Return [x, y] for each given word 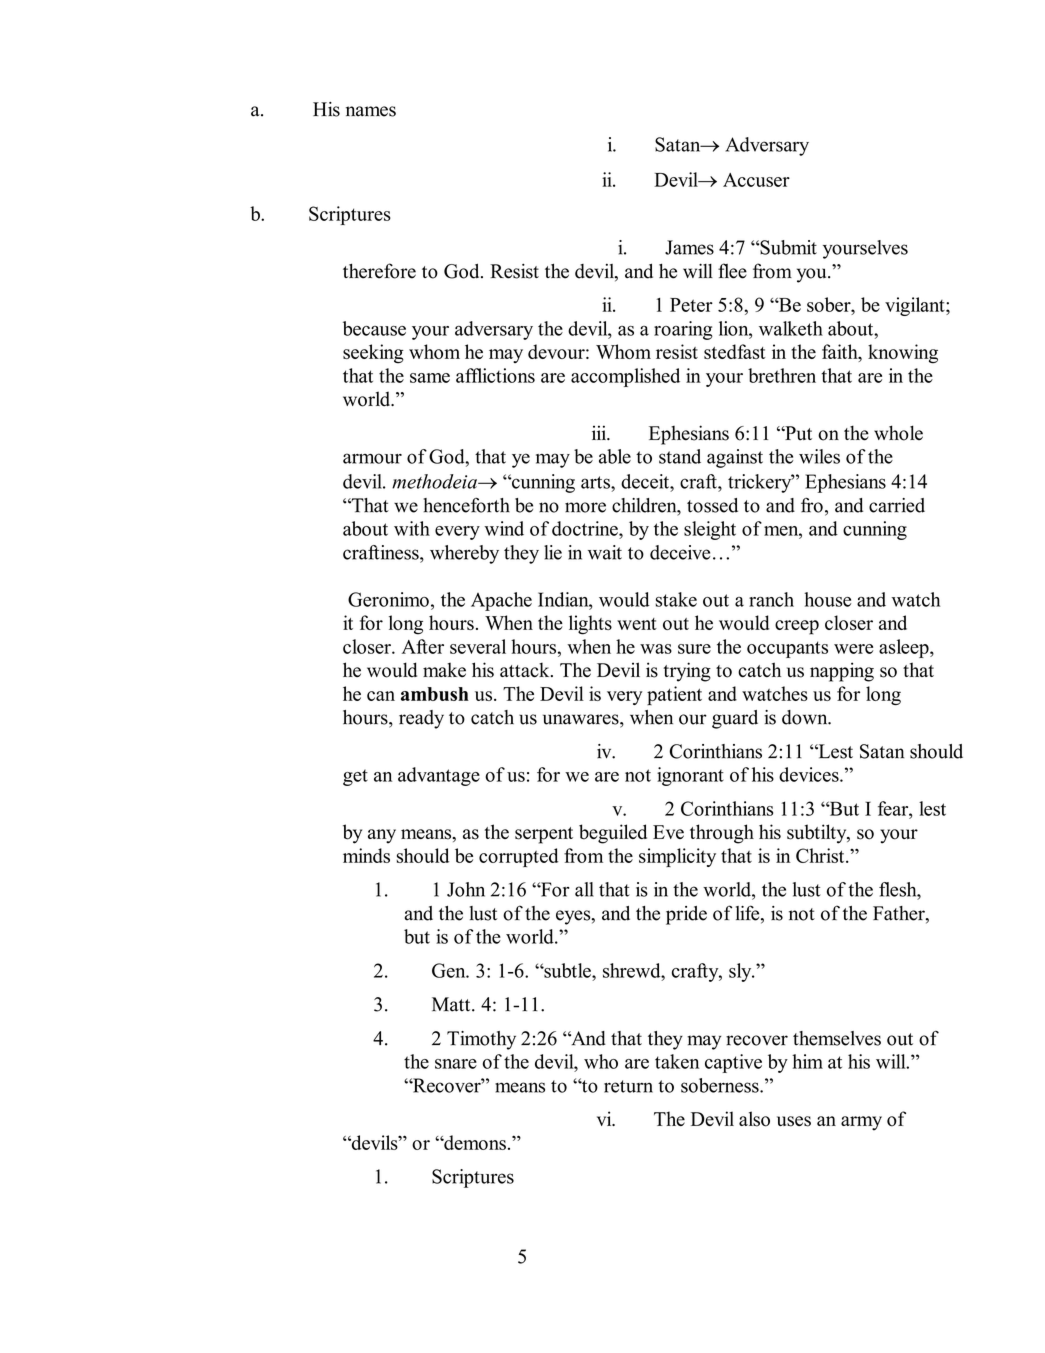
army [861, 1123]
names [371, 111]
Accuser [756, 180]
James [689, 247]
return [628, 1086]
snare [456, 1064]
